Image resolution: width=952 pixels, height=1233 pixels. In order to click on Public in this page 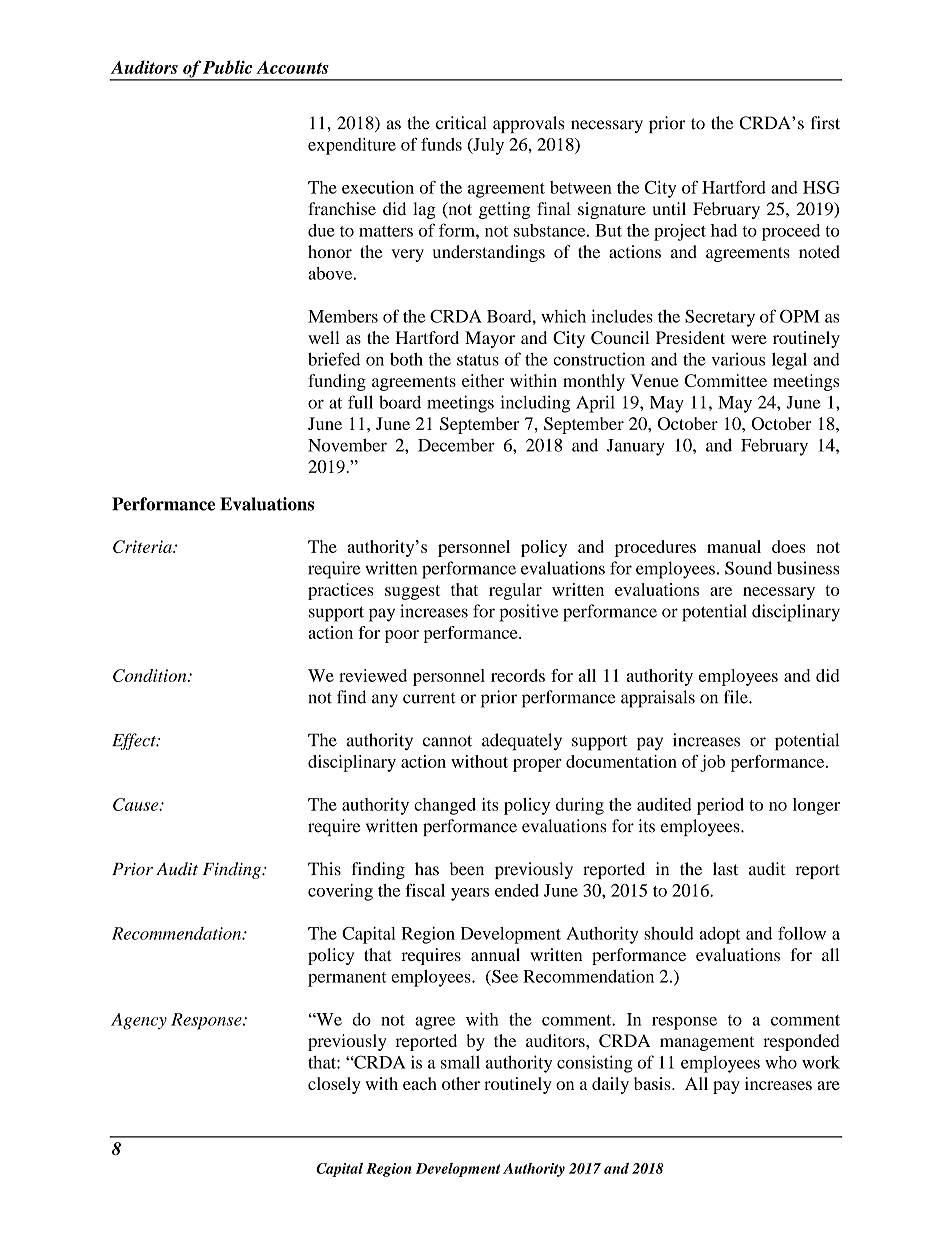, I will do `click(227, 67)`.
